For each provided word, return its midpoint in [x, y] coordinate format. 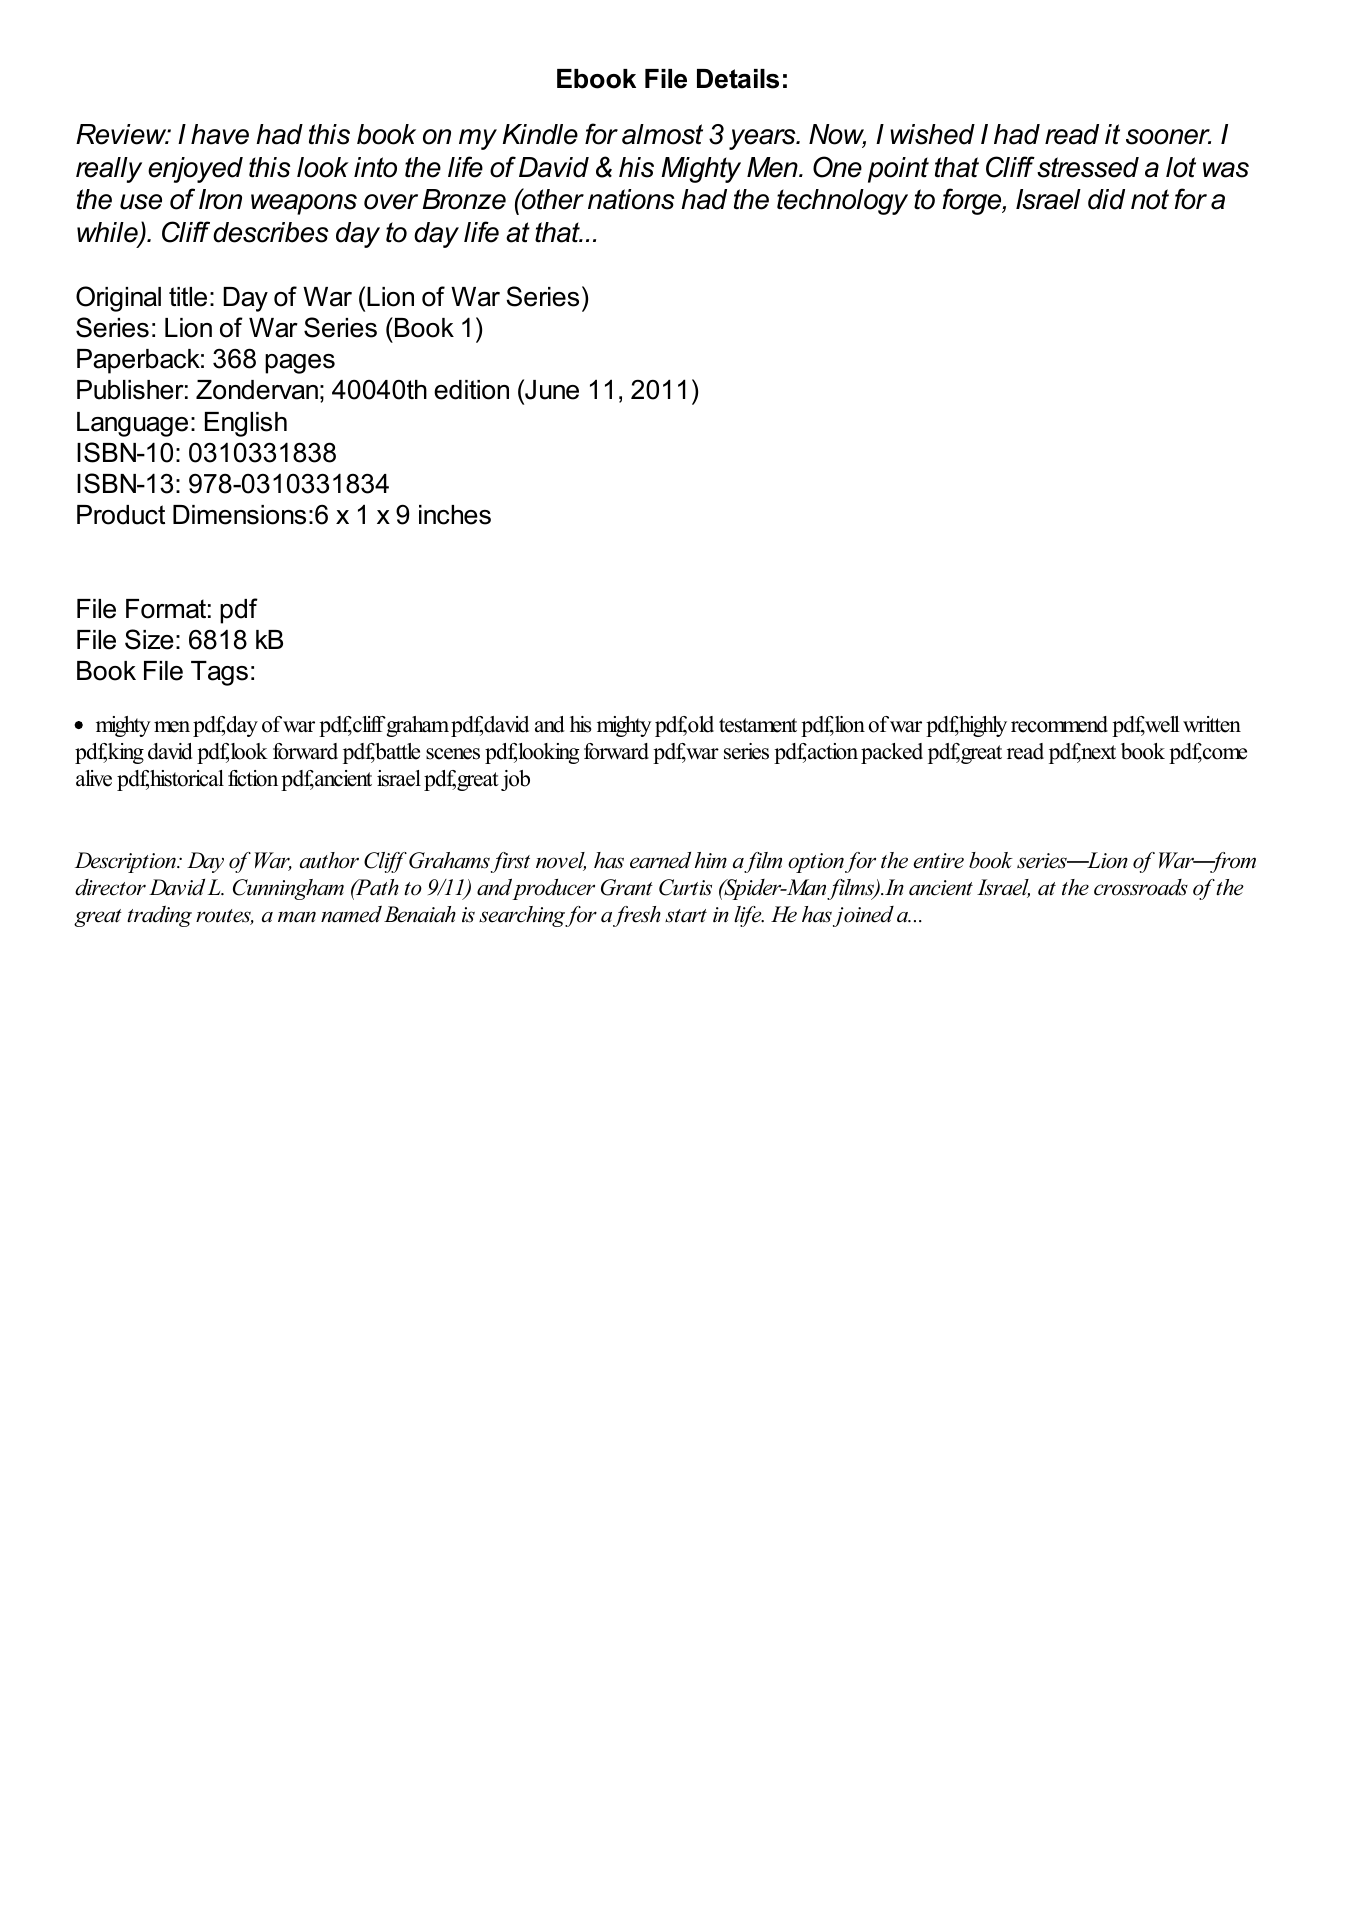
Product [121, 515]
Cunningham [288, 889]
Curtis [685, 887]
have [220, 134]
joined [863, 916]
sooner [1168, 137]
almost [662, 134]
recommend [1059, 724]
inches [455, 515]
